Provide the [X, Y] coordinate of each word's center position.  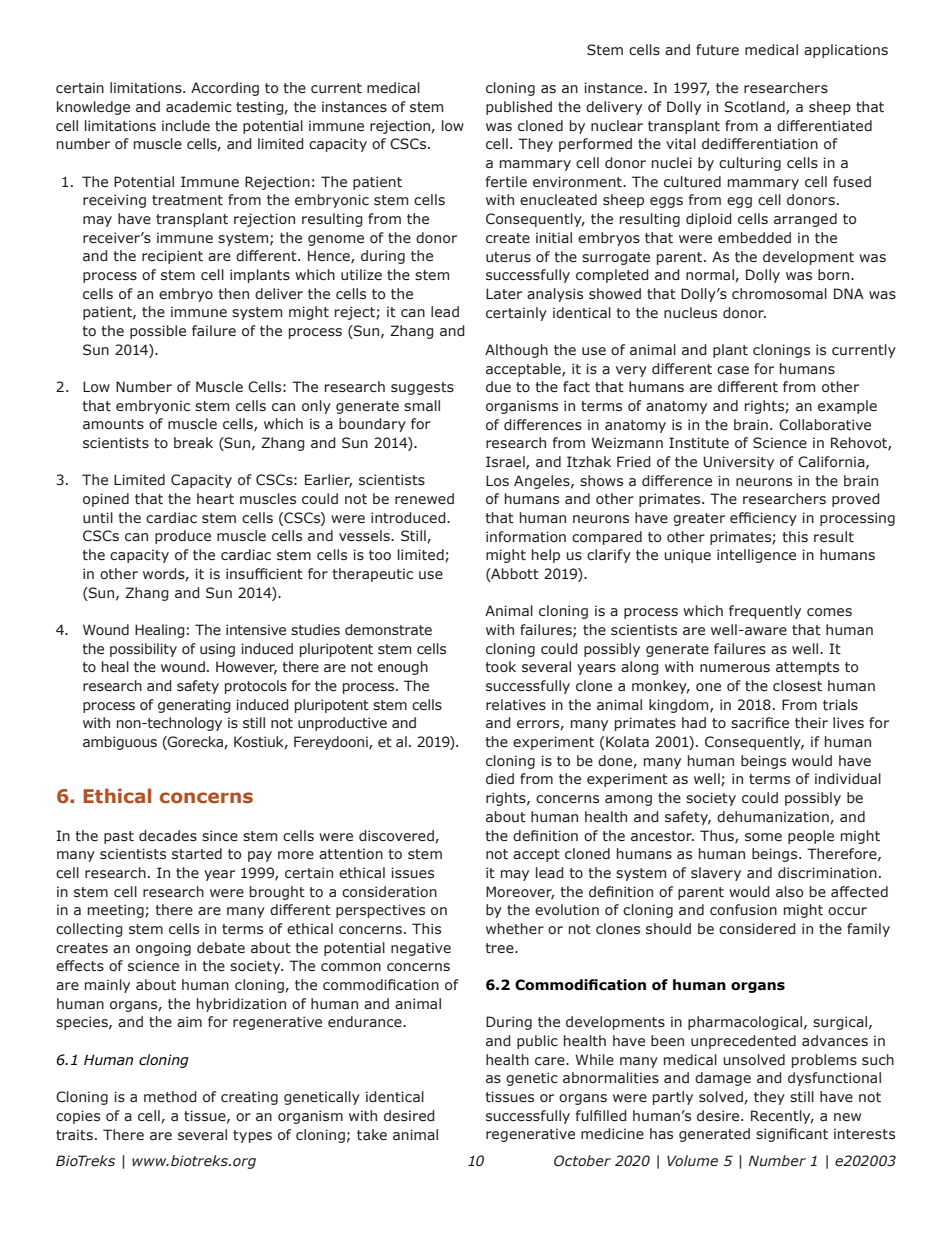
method [170, 1096]
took [500, 666]
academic [199, 106]
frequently [765, 612]
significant [792, 1135]
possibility [143, 650]
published [519, 108]
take [372, 1135]
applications [846, 51]
